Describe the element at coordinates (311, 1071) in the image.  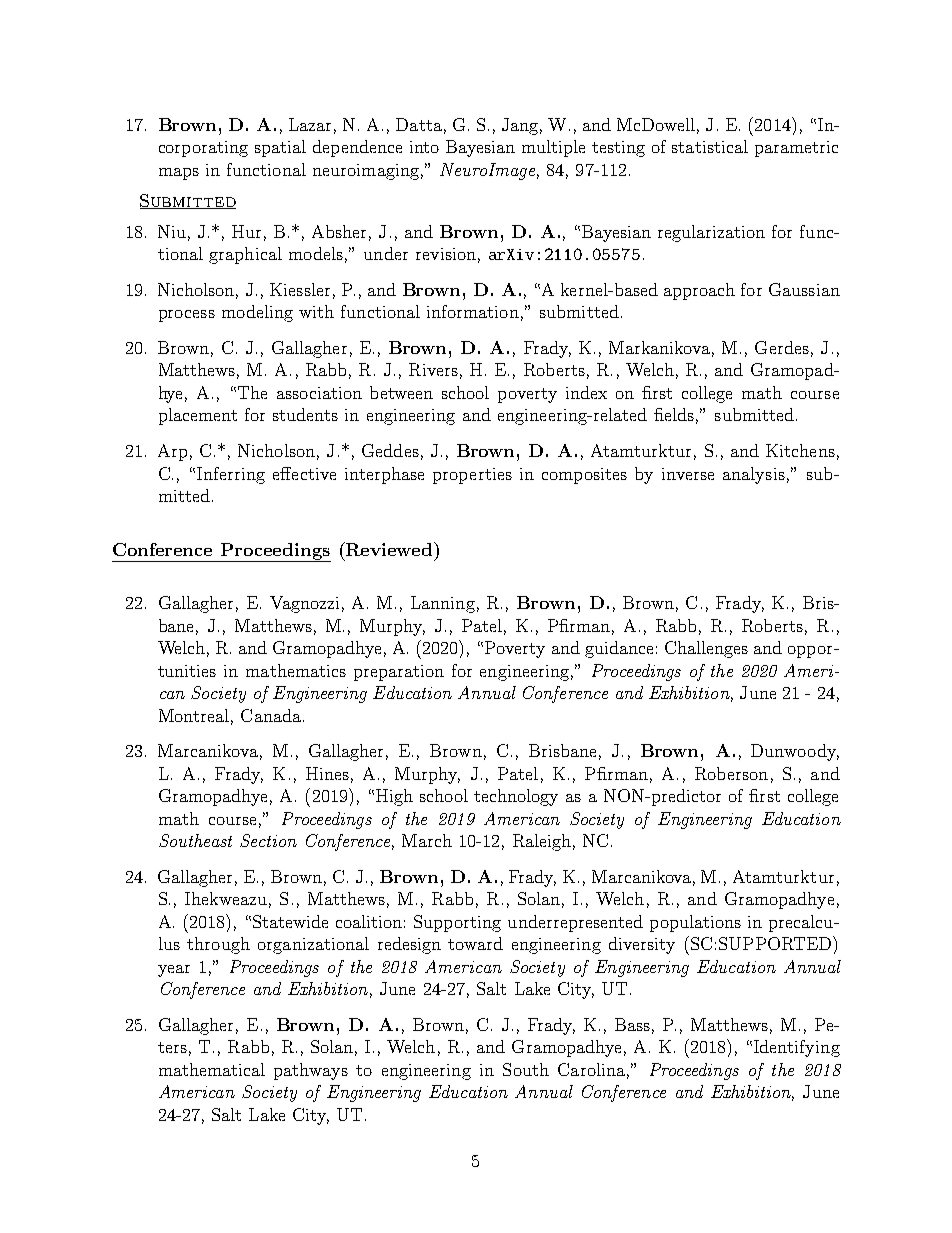
I see `pathways` at that location.
